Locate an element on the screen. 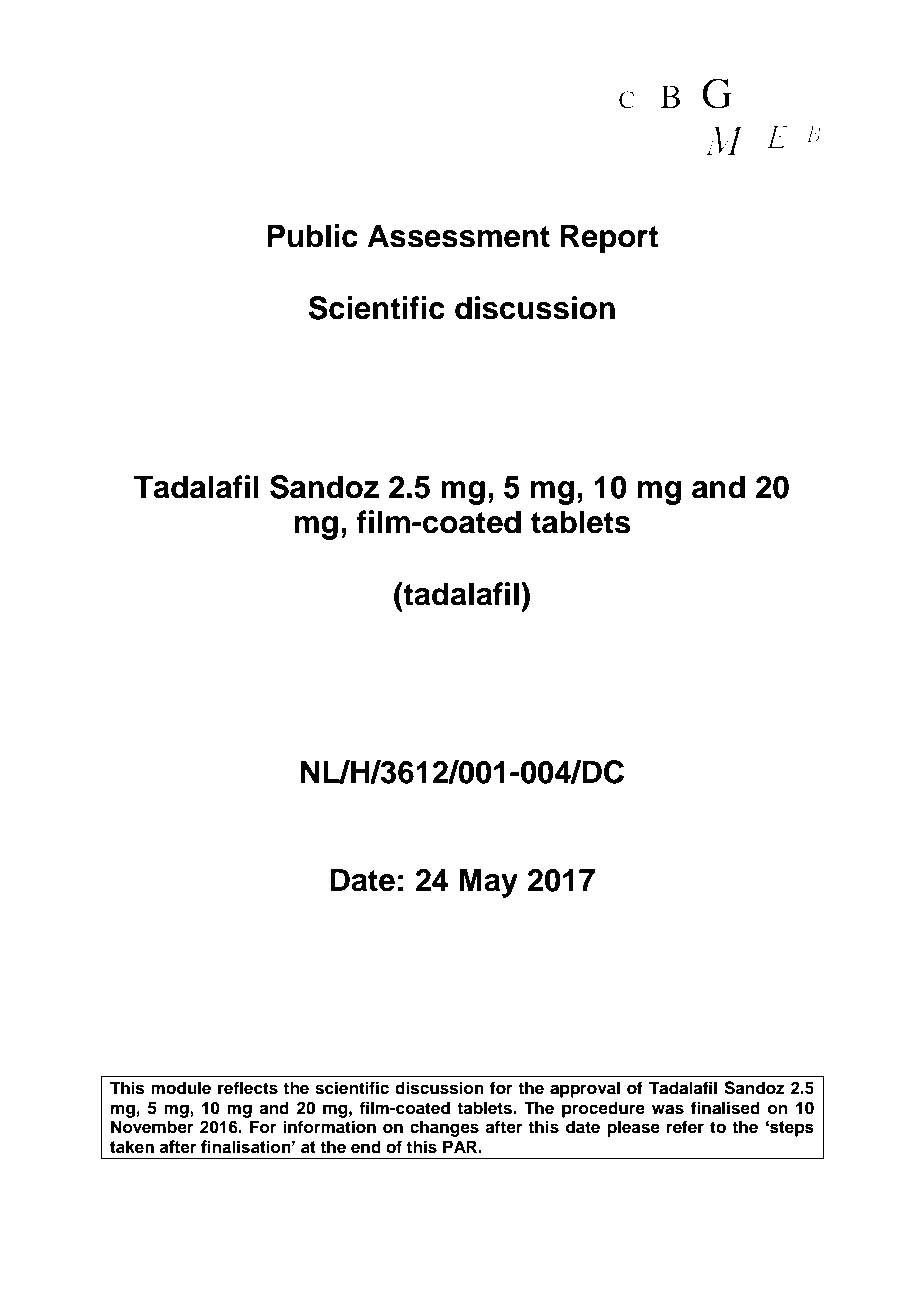 This screenshot has height=1308, width=924. Public is located at coordinates (312, 236).
